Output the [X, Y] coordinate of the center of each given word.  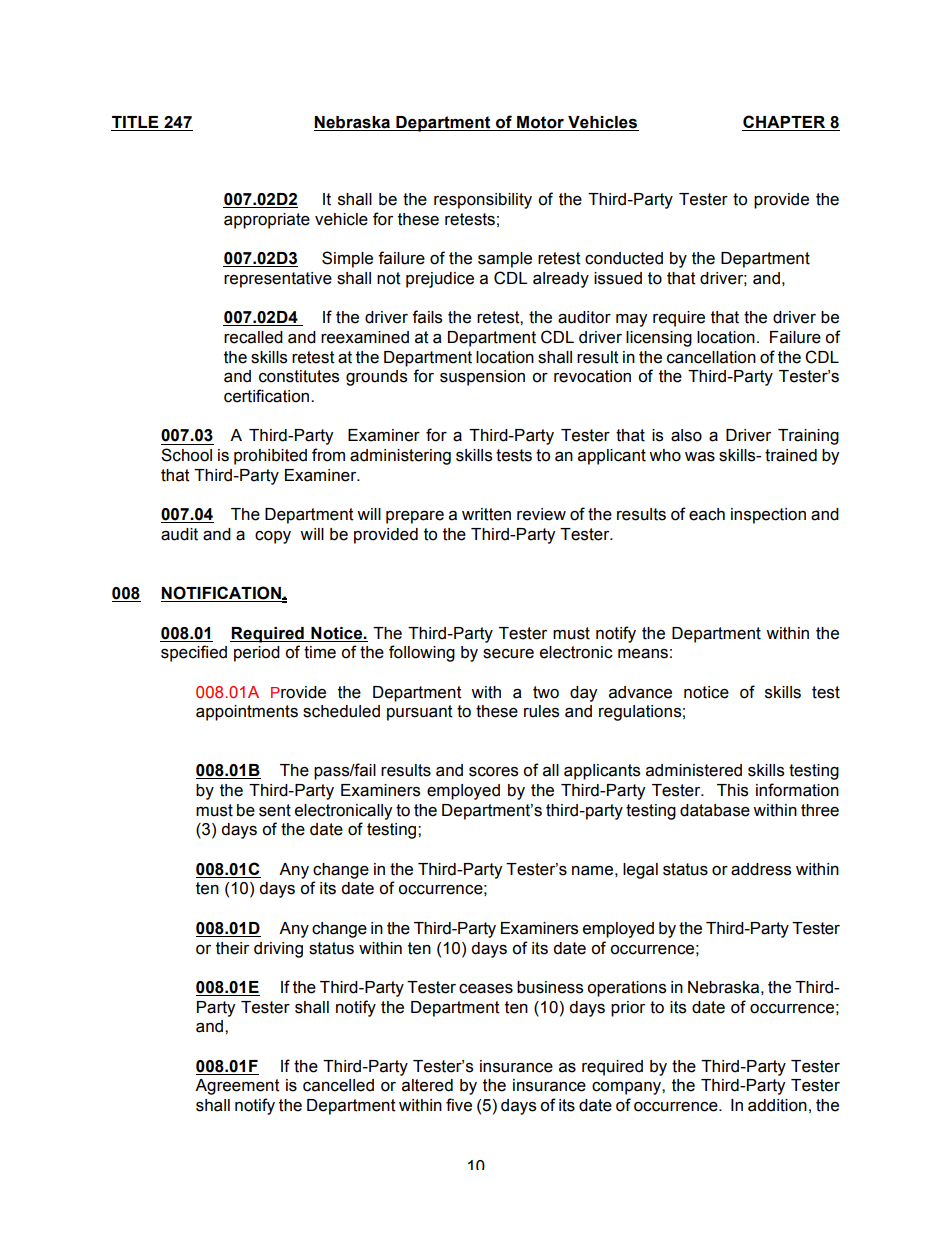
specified [194, 653]
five [459, 1105]
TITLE [136, 123]
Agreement [237, 1087]
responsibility [483, 201]
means [643, 654]
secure [508, 654]
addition [777, 1105]
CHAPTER [785, 123]
